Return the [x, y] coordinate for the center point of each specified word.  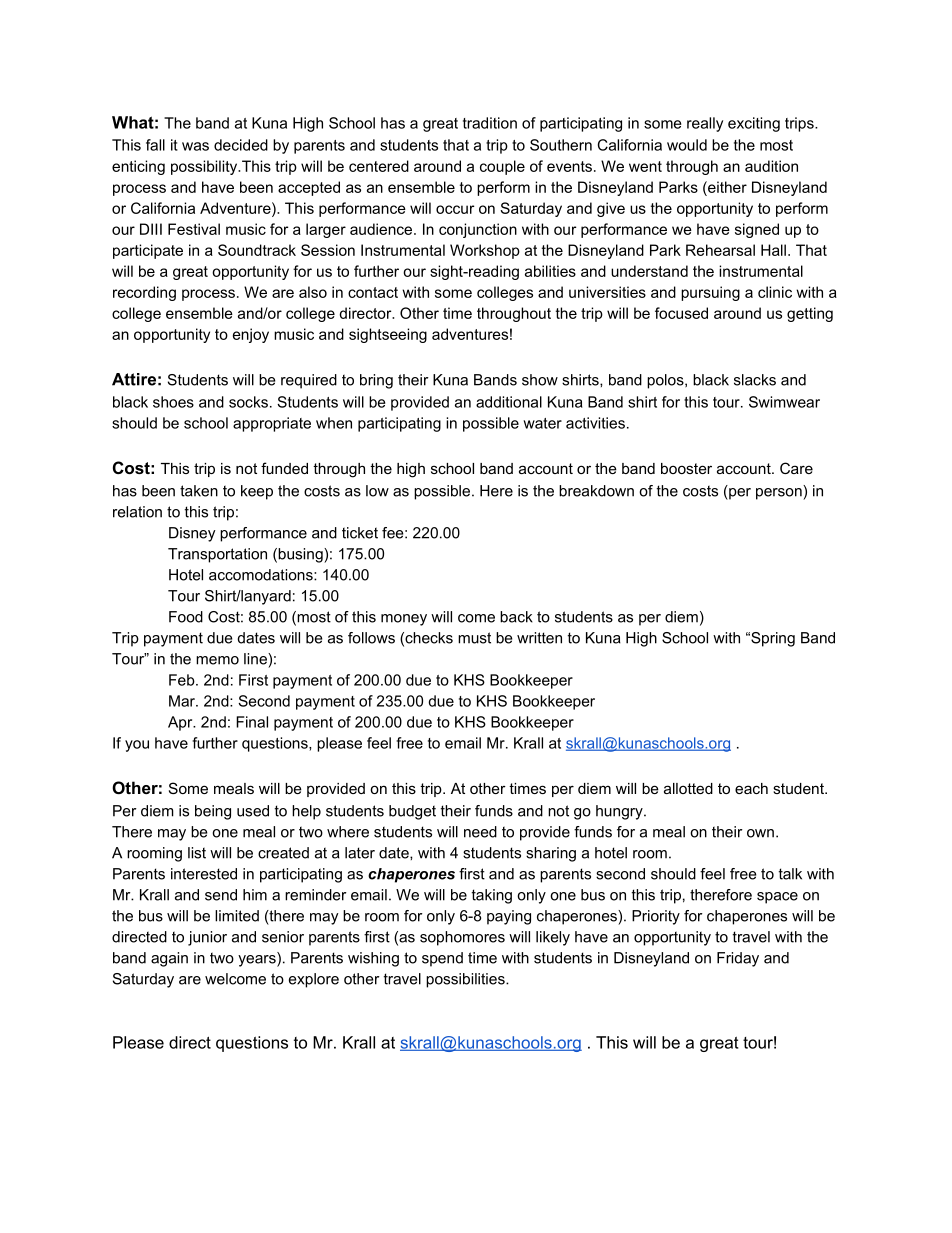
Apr [181, 723]
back [516, 617]
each [751, 788]
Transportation [217, 555]
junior [207, 938]
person [780, 492]
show [540, 380]
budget [412, 812]
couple [502, 167]
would [687, 145]
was [195, 146]
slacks [755, 380]
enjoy [251, 335]
